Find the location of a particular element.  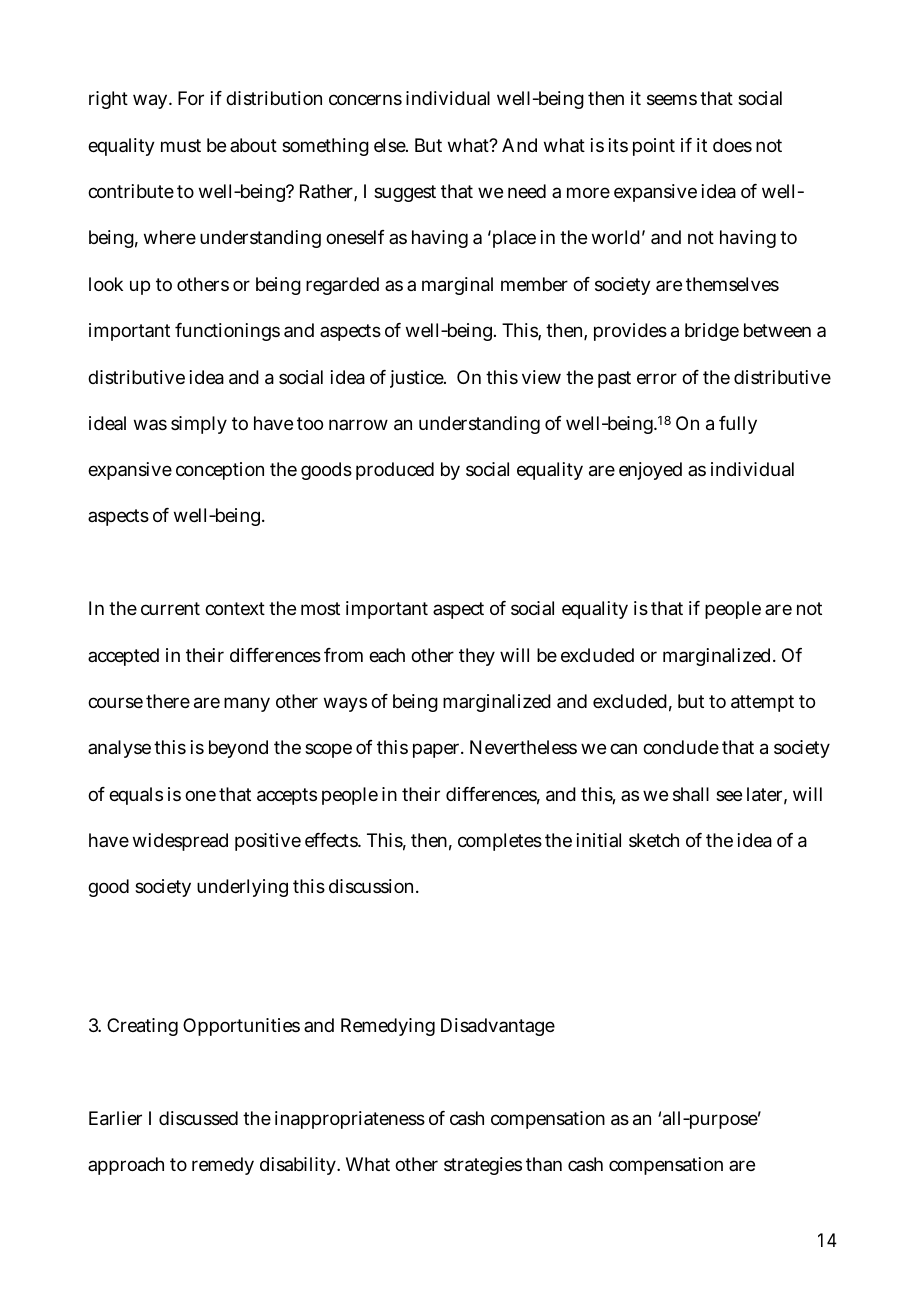

must is located at coordinates (181, 145).
